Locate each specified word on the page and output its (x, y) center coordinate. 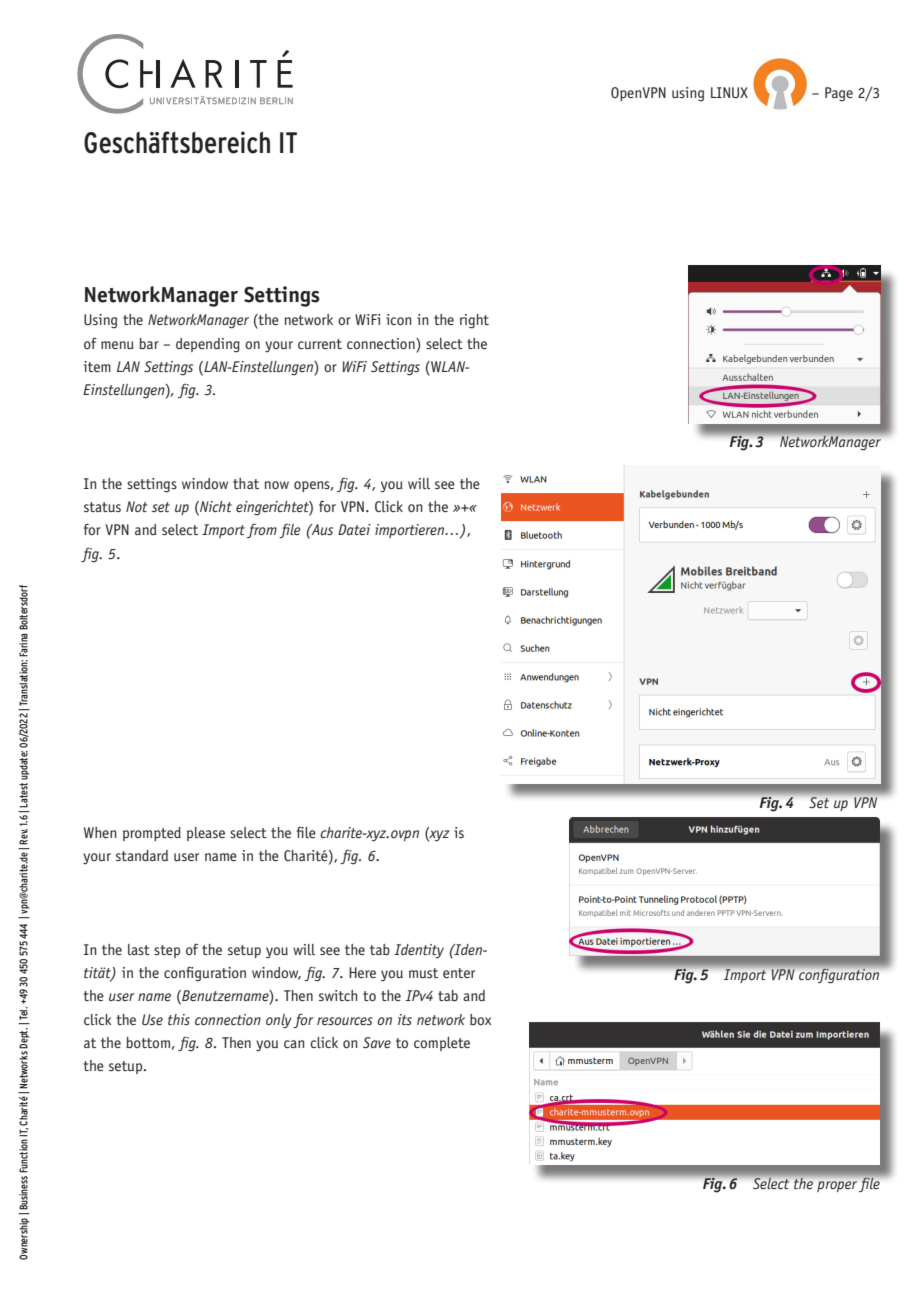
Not (137, 506)
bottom (148, 1042)
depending (208, 345)
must (423, 973)
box (480, 1019)
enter (459, 973)
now (277, 485)
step (167, 951)
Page (839, 94)
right (474, 321)
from (262, 530)
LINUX (729, 93)
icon (399, 319)
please (206, 834)
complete (442, 1044)
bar (149, 343)
